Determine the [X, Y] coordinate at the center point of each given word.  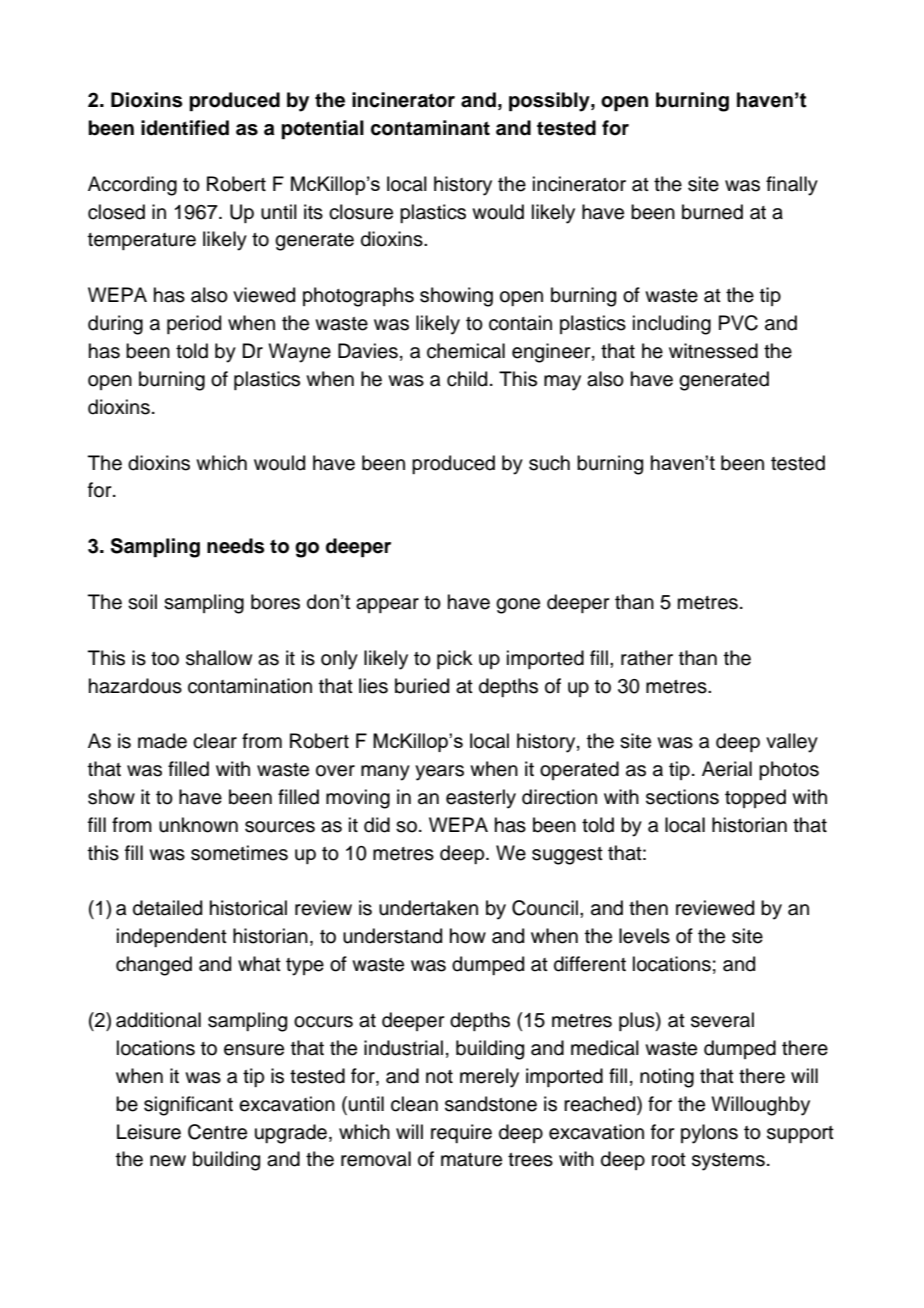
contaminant [430, 128]
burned [712, 212]
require [461, 1133]
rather [647, 658]
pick [455, 659]
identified [185, 128]
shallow [219, 658]
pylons [709, 1134]
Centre [217, 1132]
